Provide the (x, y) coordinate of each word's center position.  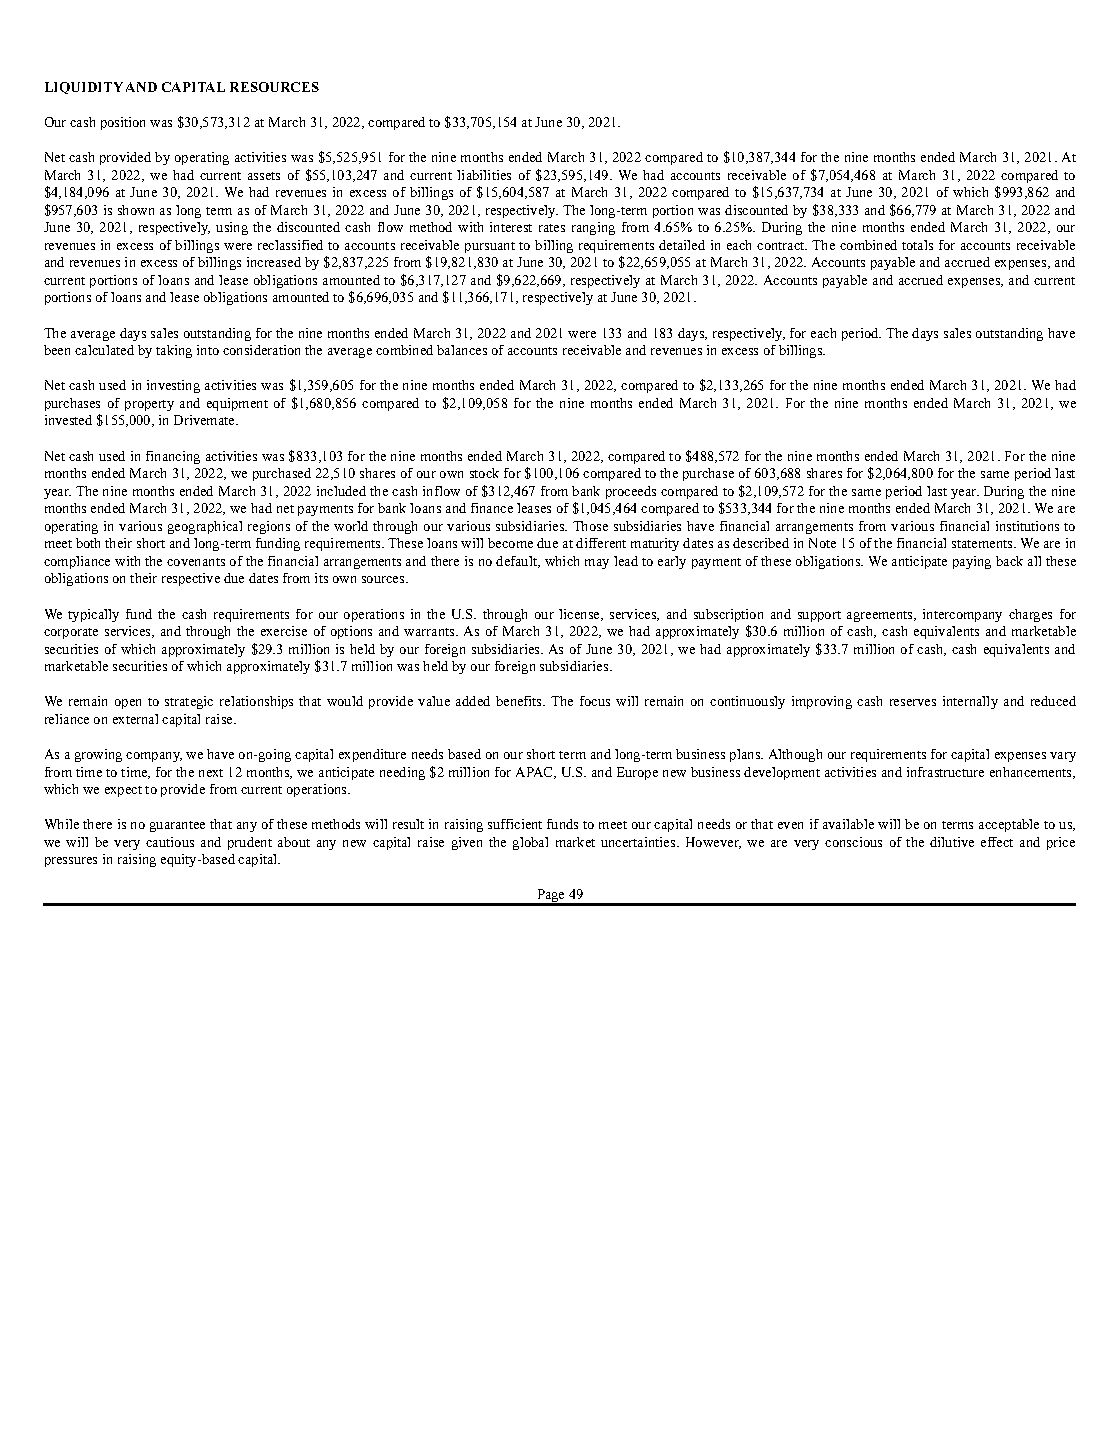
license (580, 615)
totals (917, 245)
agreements (881, 616)
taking (174, 351)
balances (462, 350)
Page (550, 897)
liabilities (484, 175)
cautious (170, 842)
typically (93, 615)
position (123, 123)
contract (782, 246)
